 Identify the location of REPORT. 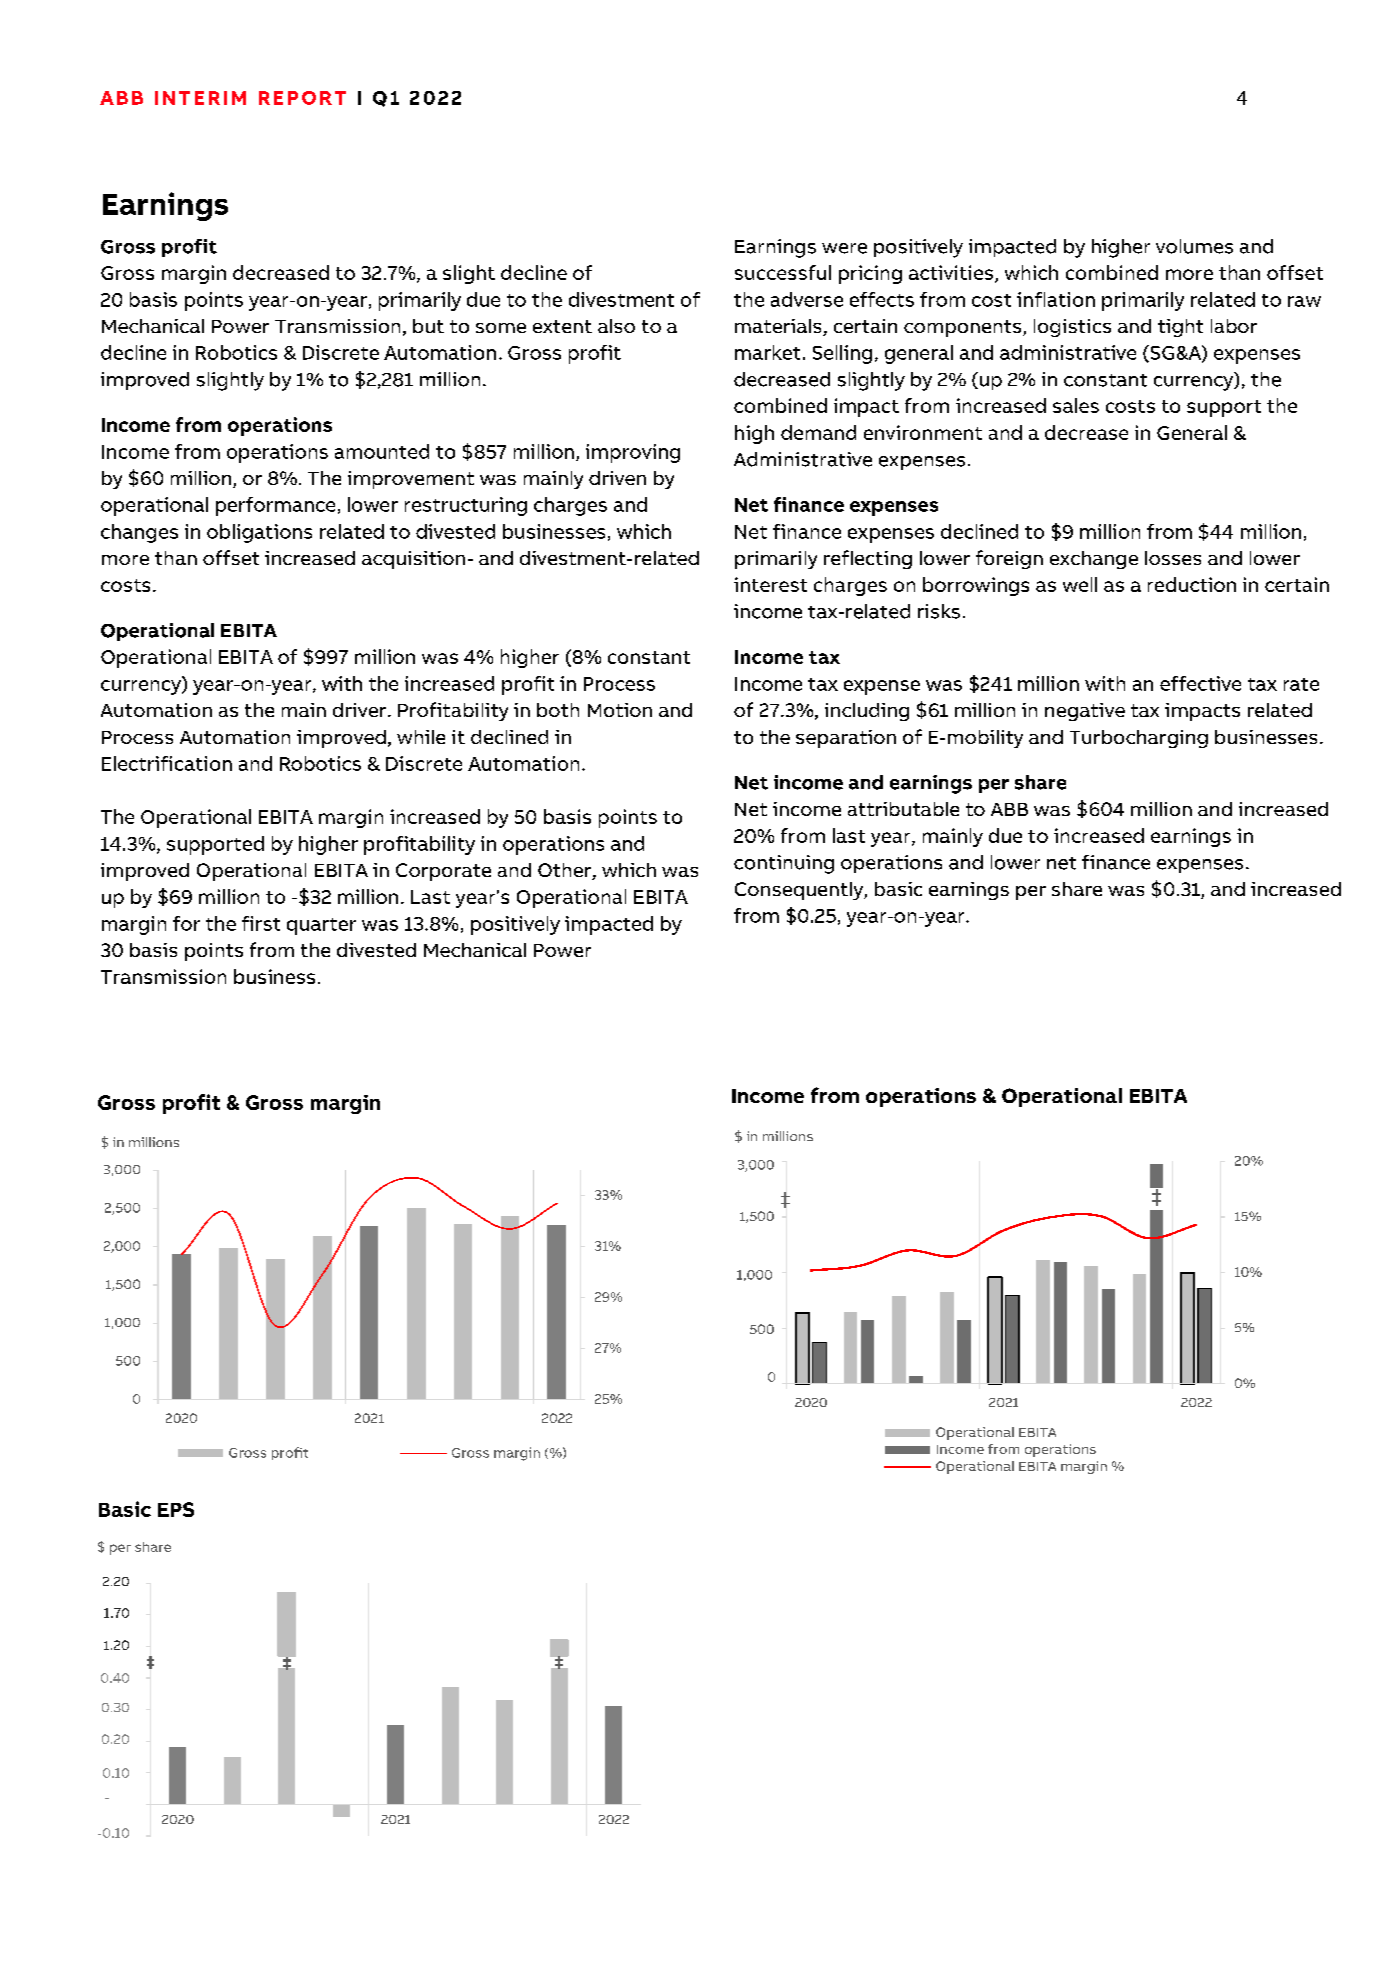
(302, 98).
